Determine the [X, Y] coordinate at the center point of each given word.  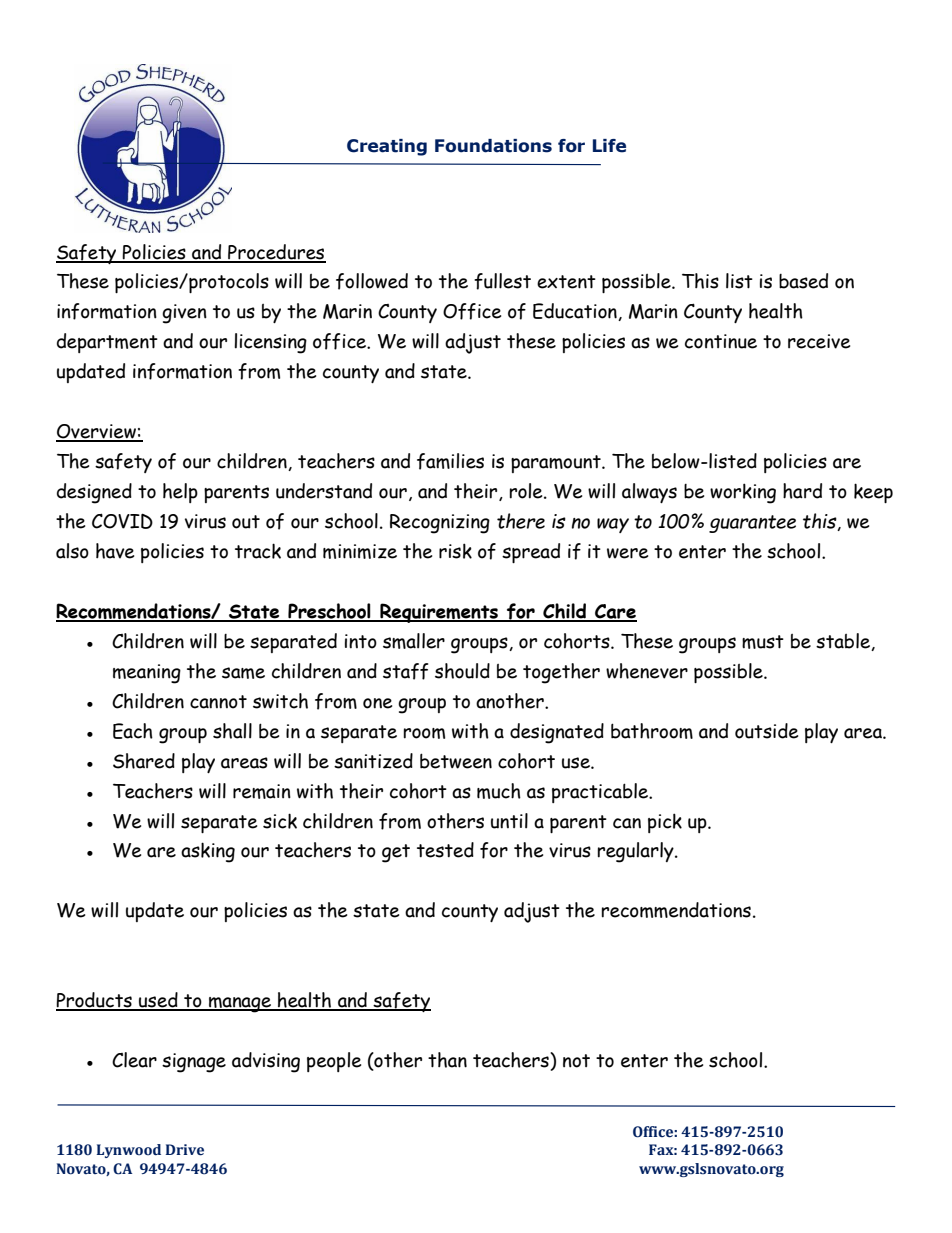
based [803, 281]
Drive [185, 1150]
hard [802, 491]
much [499, 791]
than [447, 1060]
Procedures [276, 253]
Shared [144, 761]
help [180, 493]
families [450, 461]
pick [665, 823]
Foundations [493, 146]
